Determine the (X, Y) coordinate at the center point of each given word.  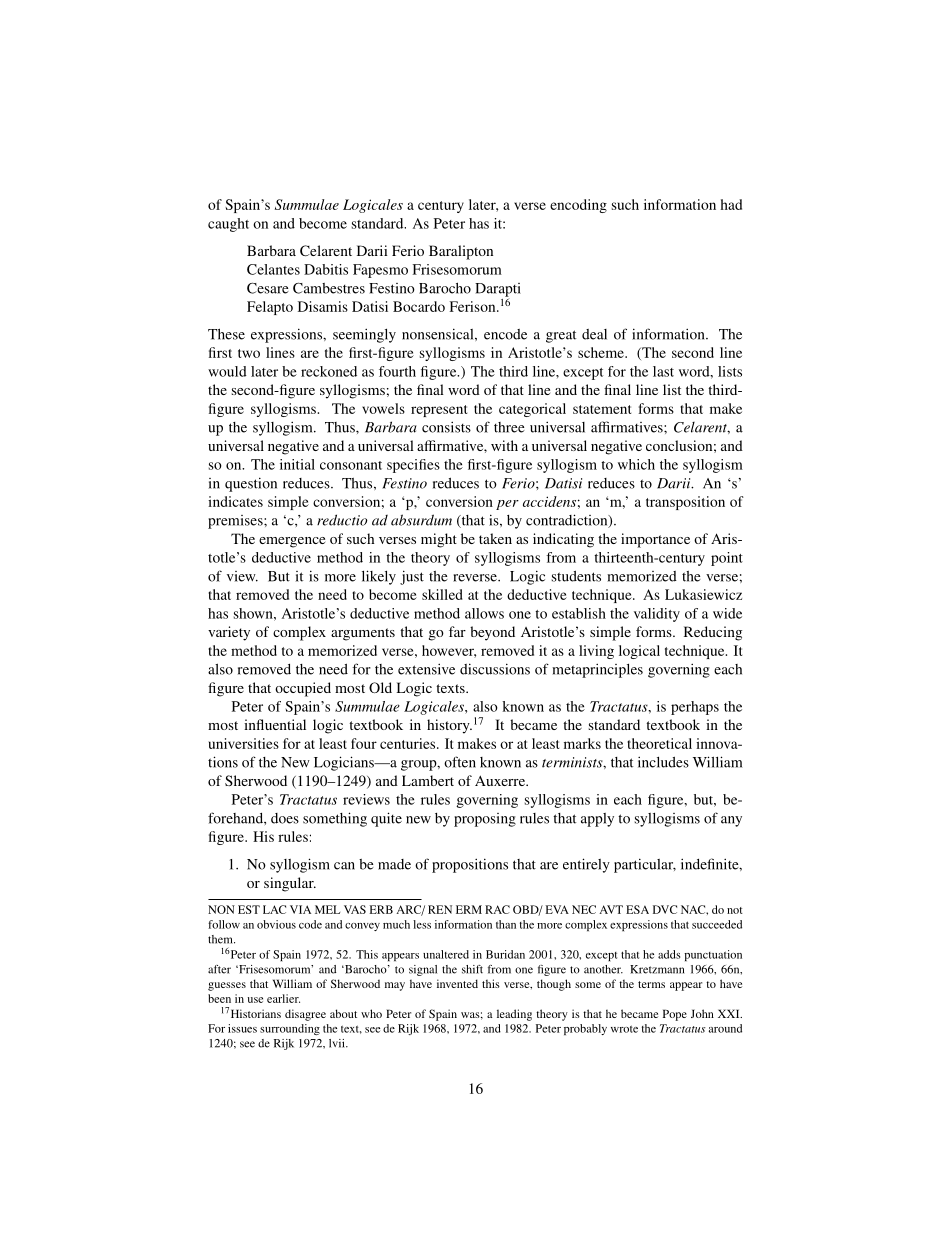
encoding (578, 206)
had (731, 204)
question (251, 484)
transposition (685, 503)
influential (275, 724)
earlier (283, 998)
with (504, 445)
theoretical (659, 743)
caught (228, 225)
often (460, 762)
